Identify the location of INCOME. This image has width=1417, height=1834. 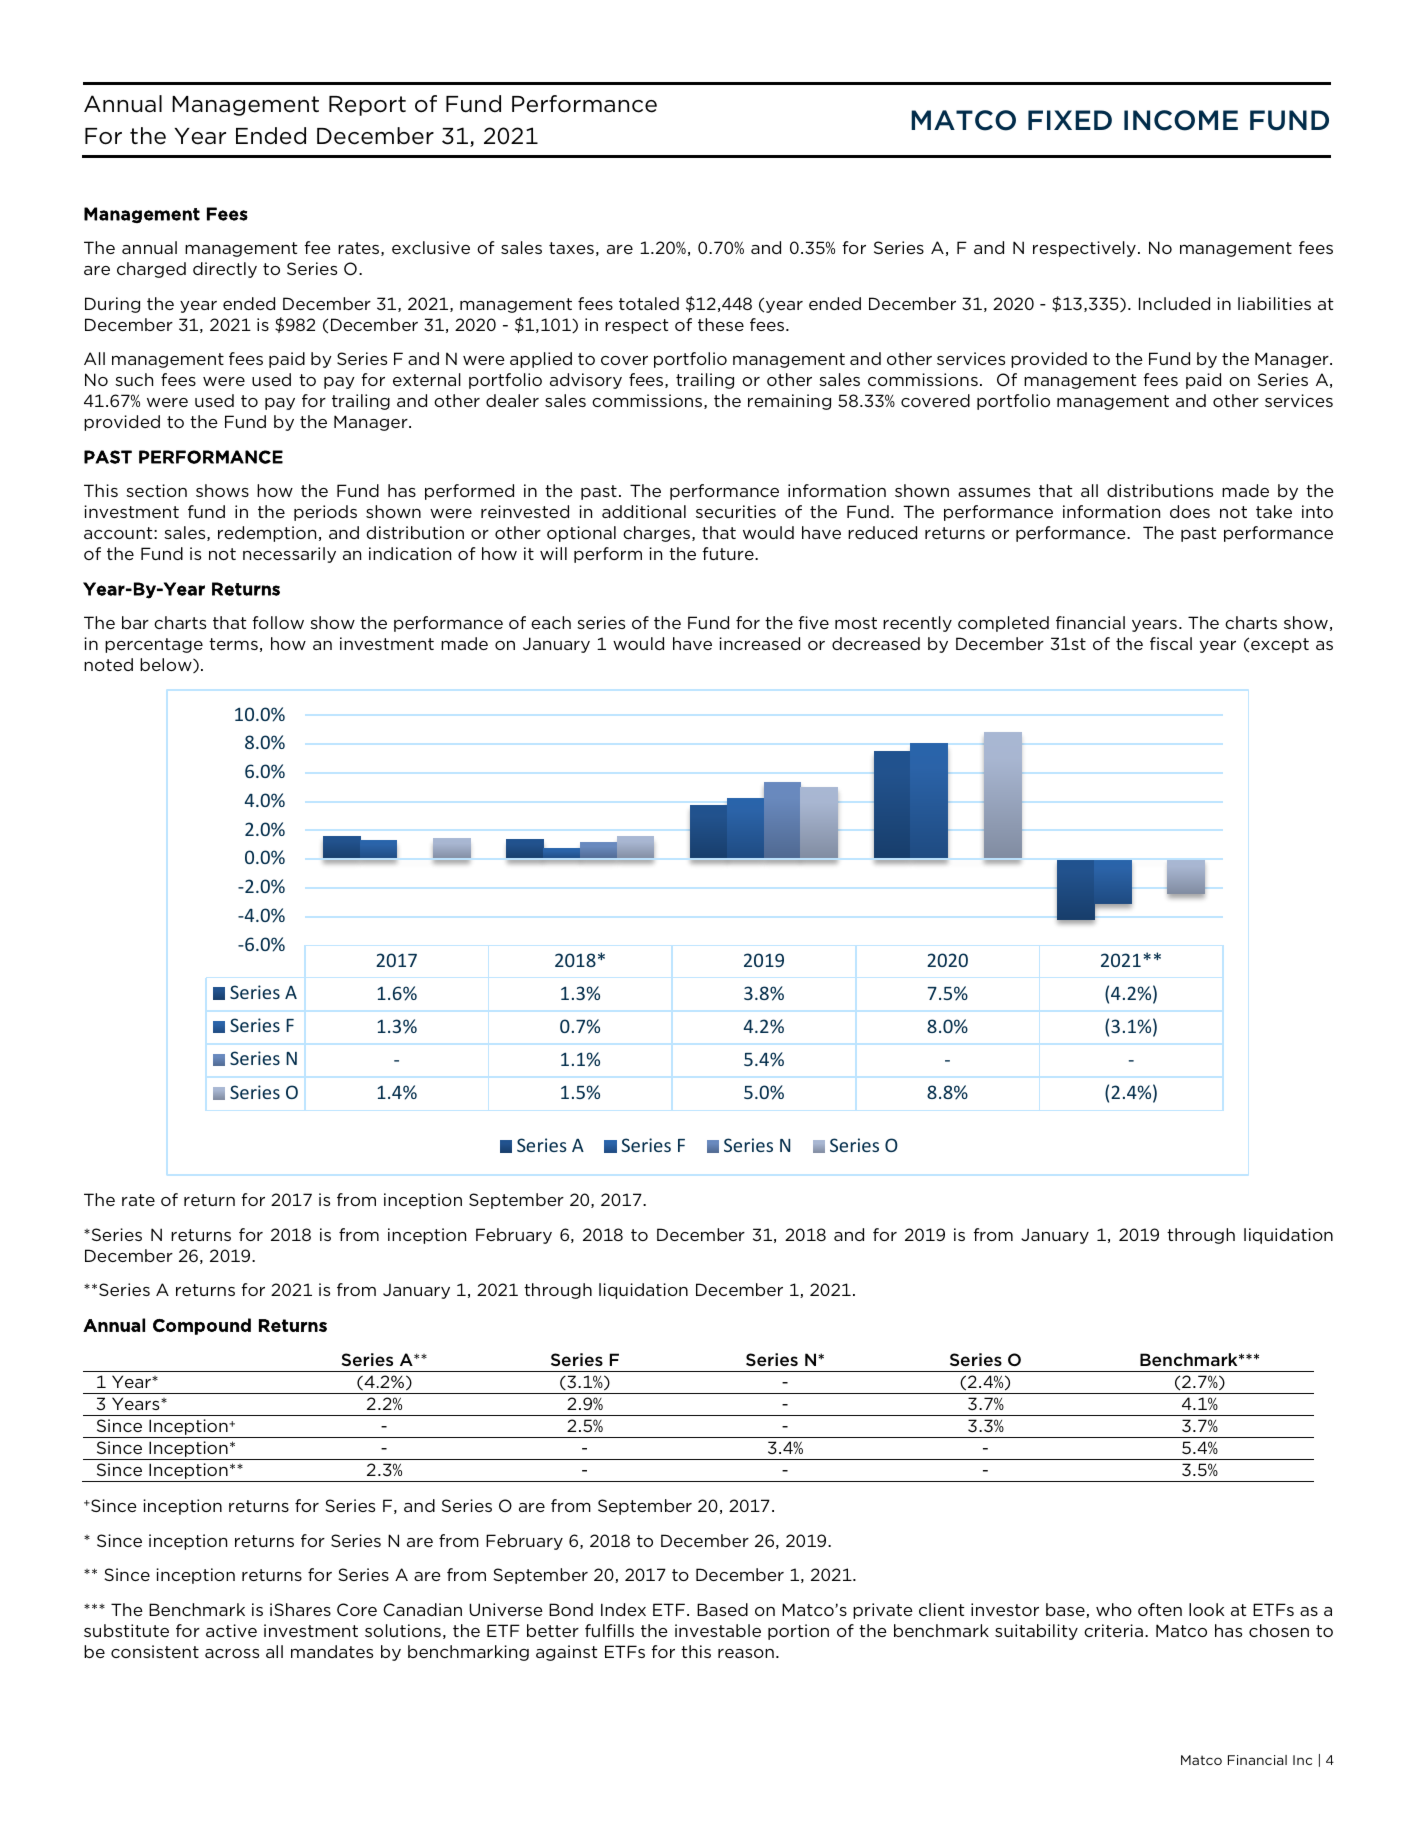
(1181, 120).
